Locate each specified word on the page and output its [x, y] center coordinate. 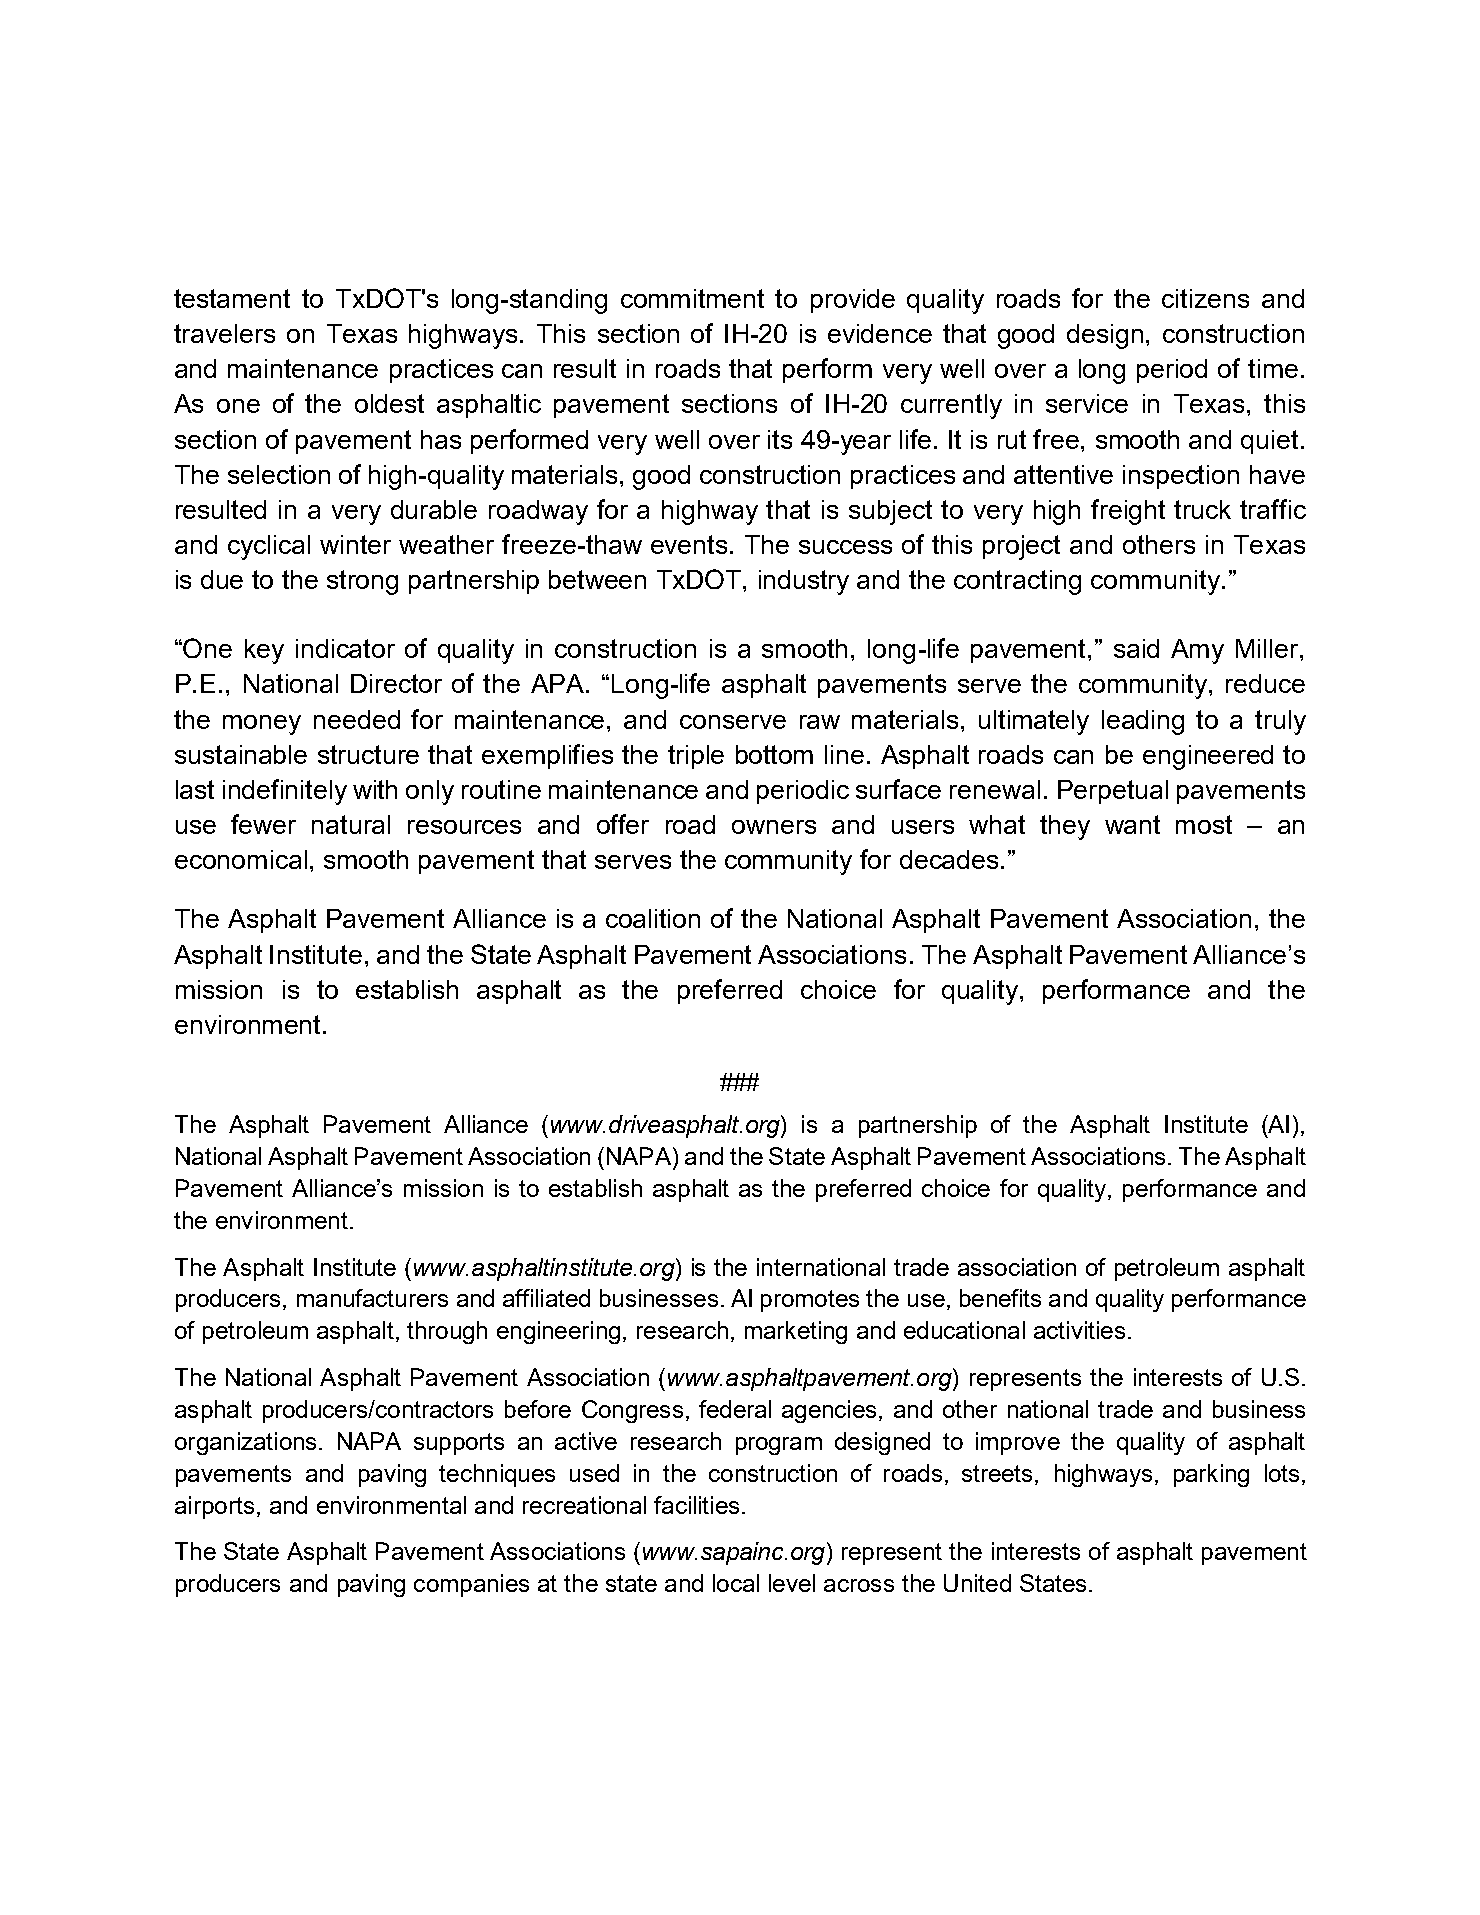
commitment [692, 298]
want [1132, 824]
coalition [653, 918]
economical [241, 859]
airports [214, 1507]
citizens [1205, 298]
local [736, 1583]
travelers [224, 333]
